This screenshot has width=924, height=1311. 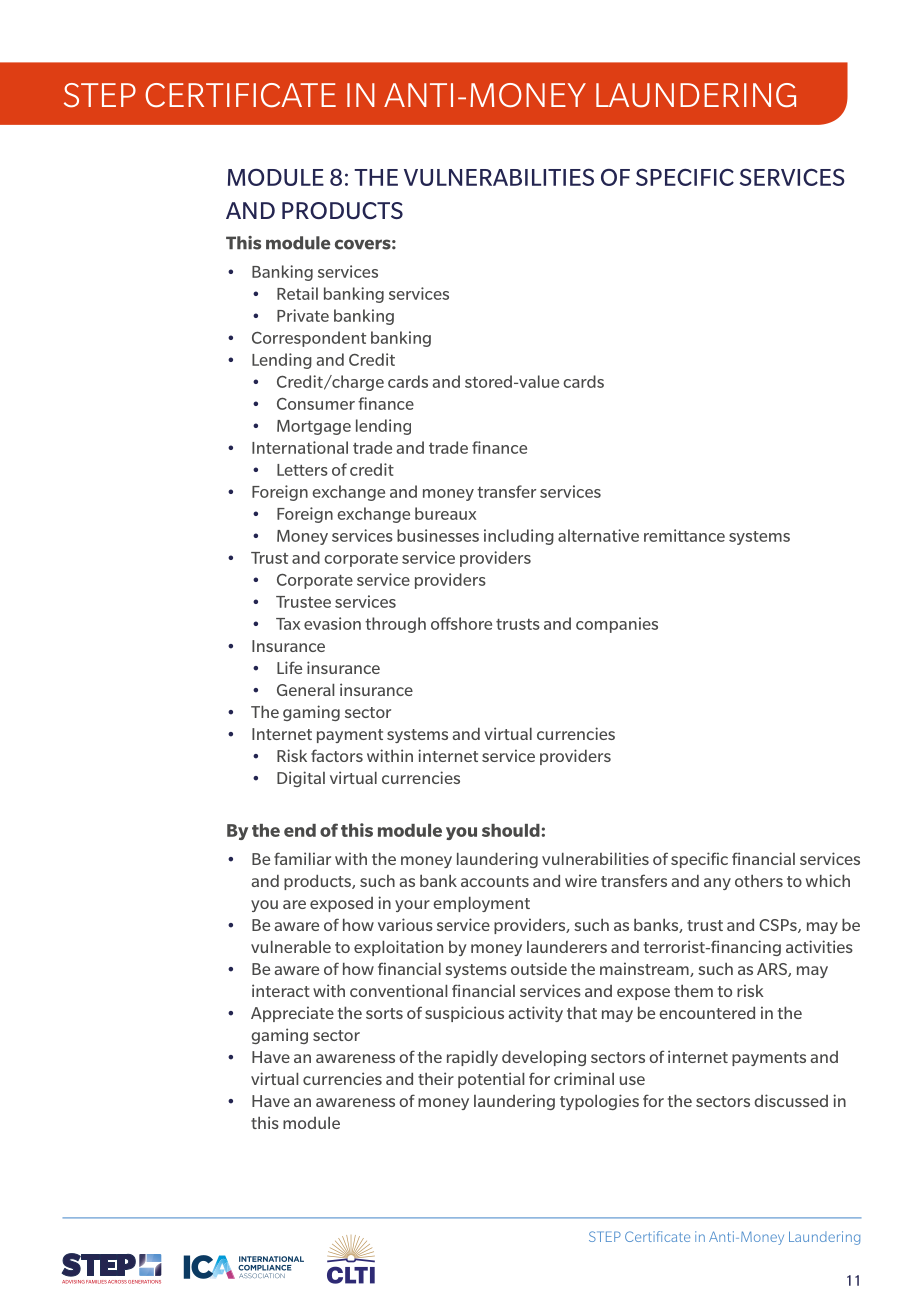 What do you see at coordinates (436, 1078) in the screenshot?
I see `their` at bounding box center [436, 1078].
